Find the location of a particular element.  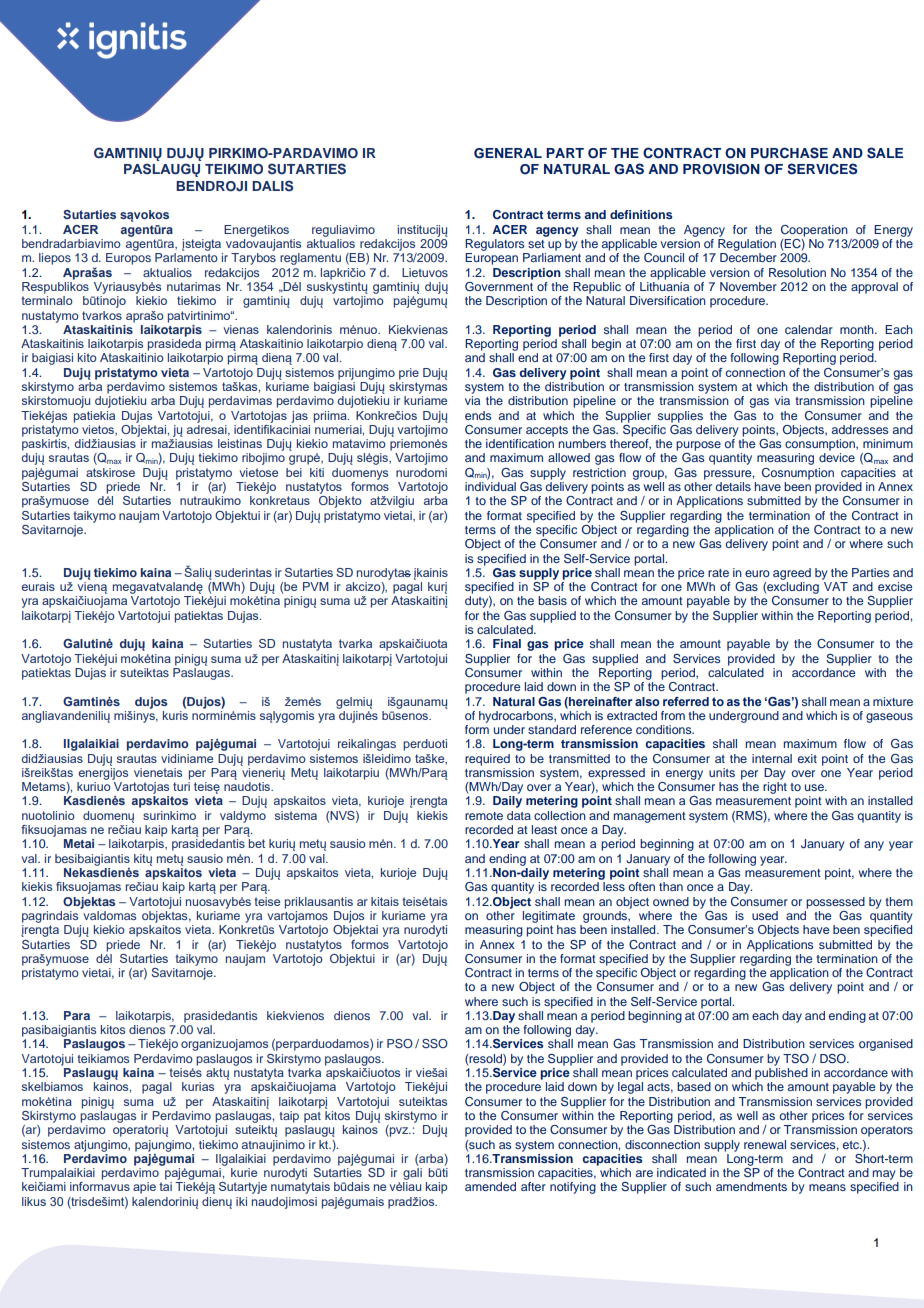

GENERAL is located at coordinates (508, 153).
